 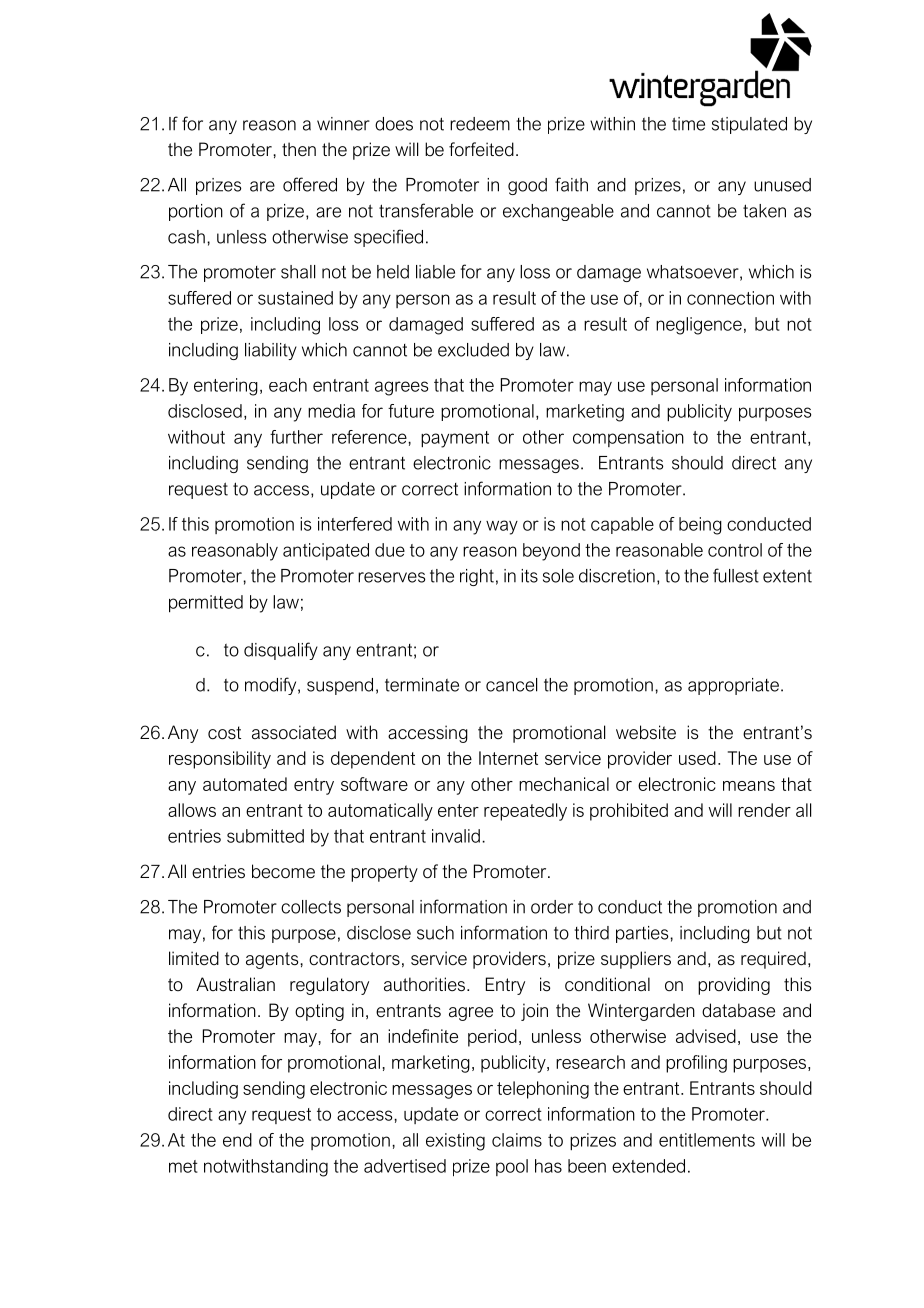 What do you see at coordinates (643, 934) in the page?
I see `parties` at bounding box center [643, 934].
